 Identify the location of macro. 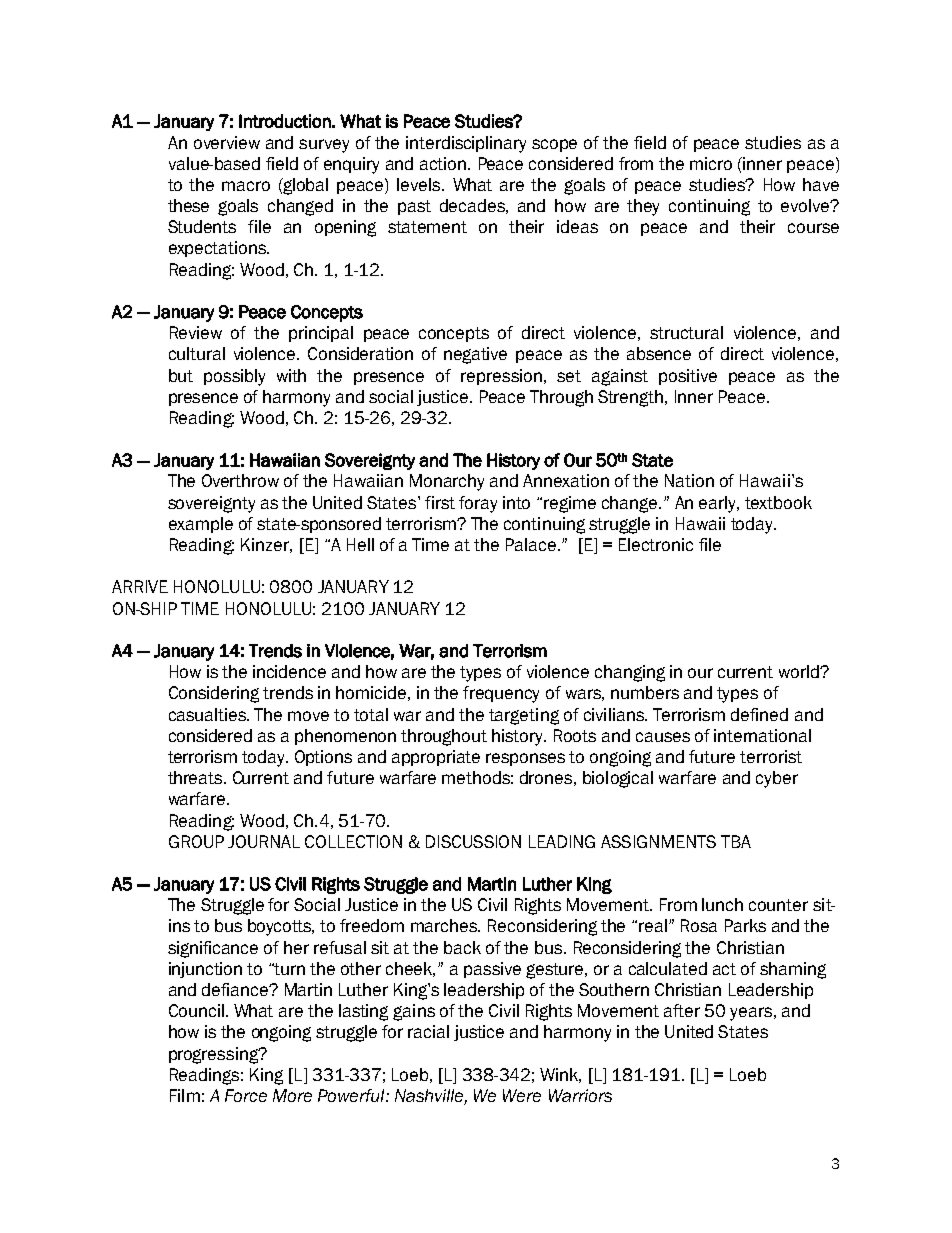
(246, 186).
